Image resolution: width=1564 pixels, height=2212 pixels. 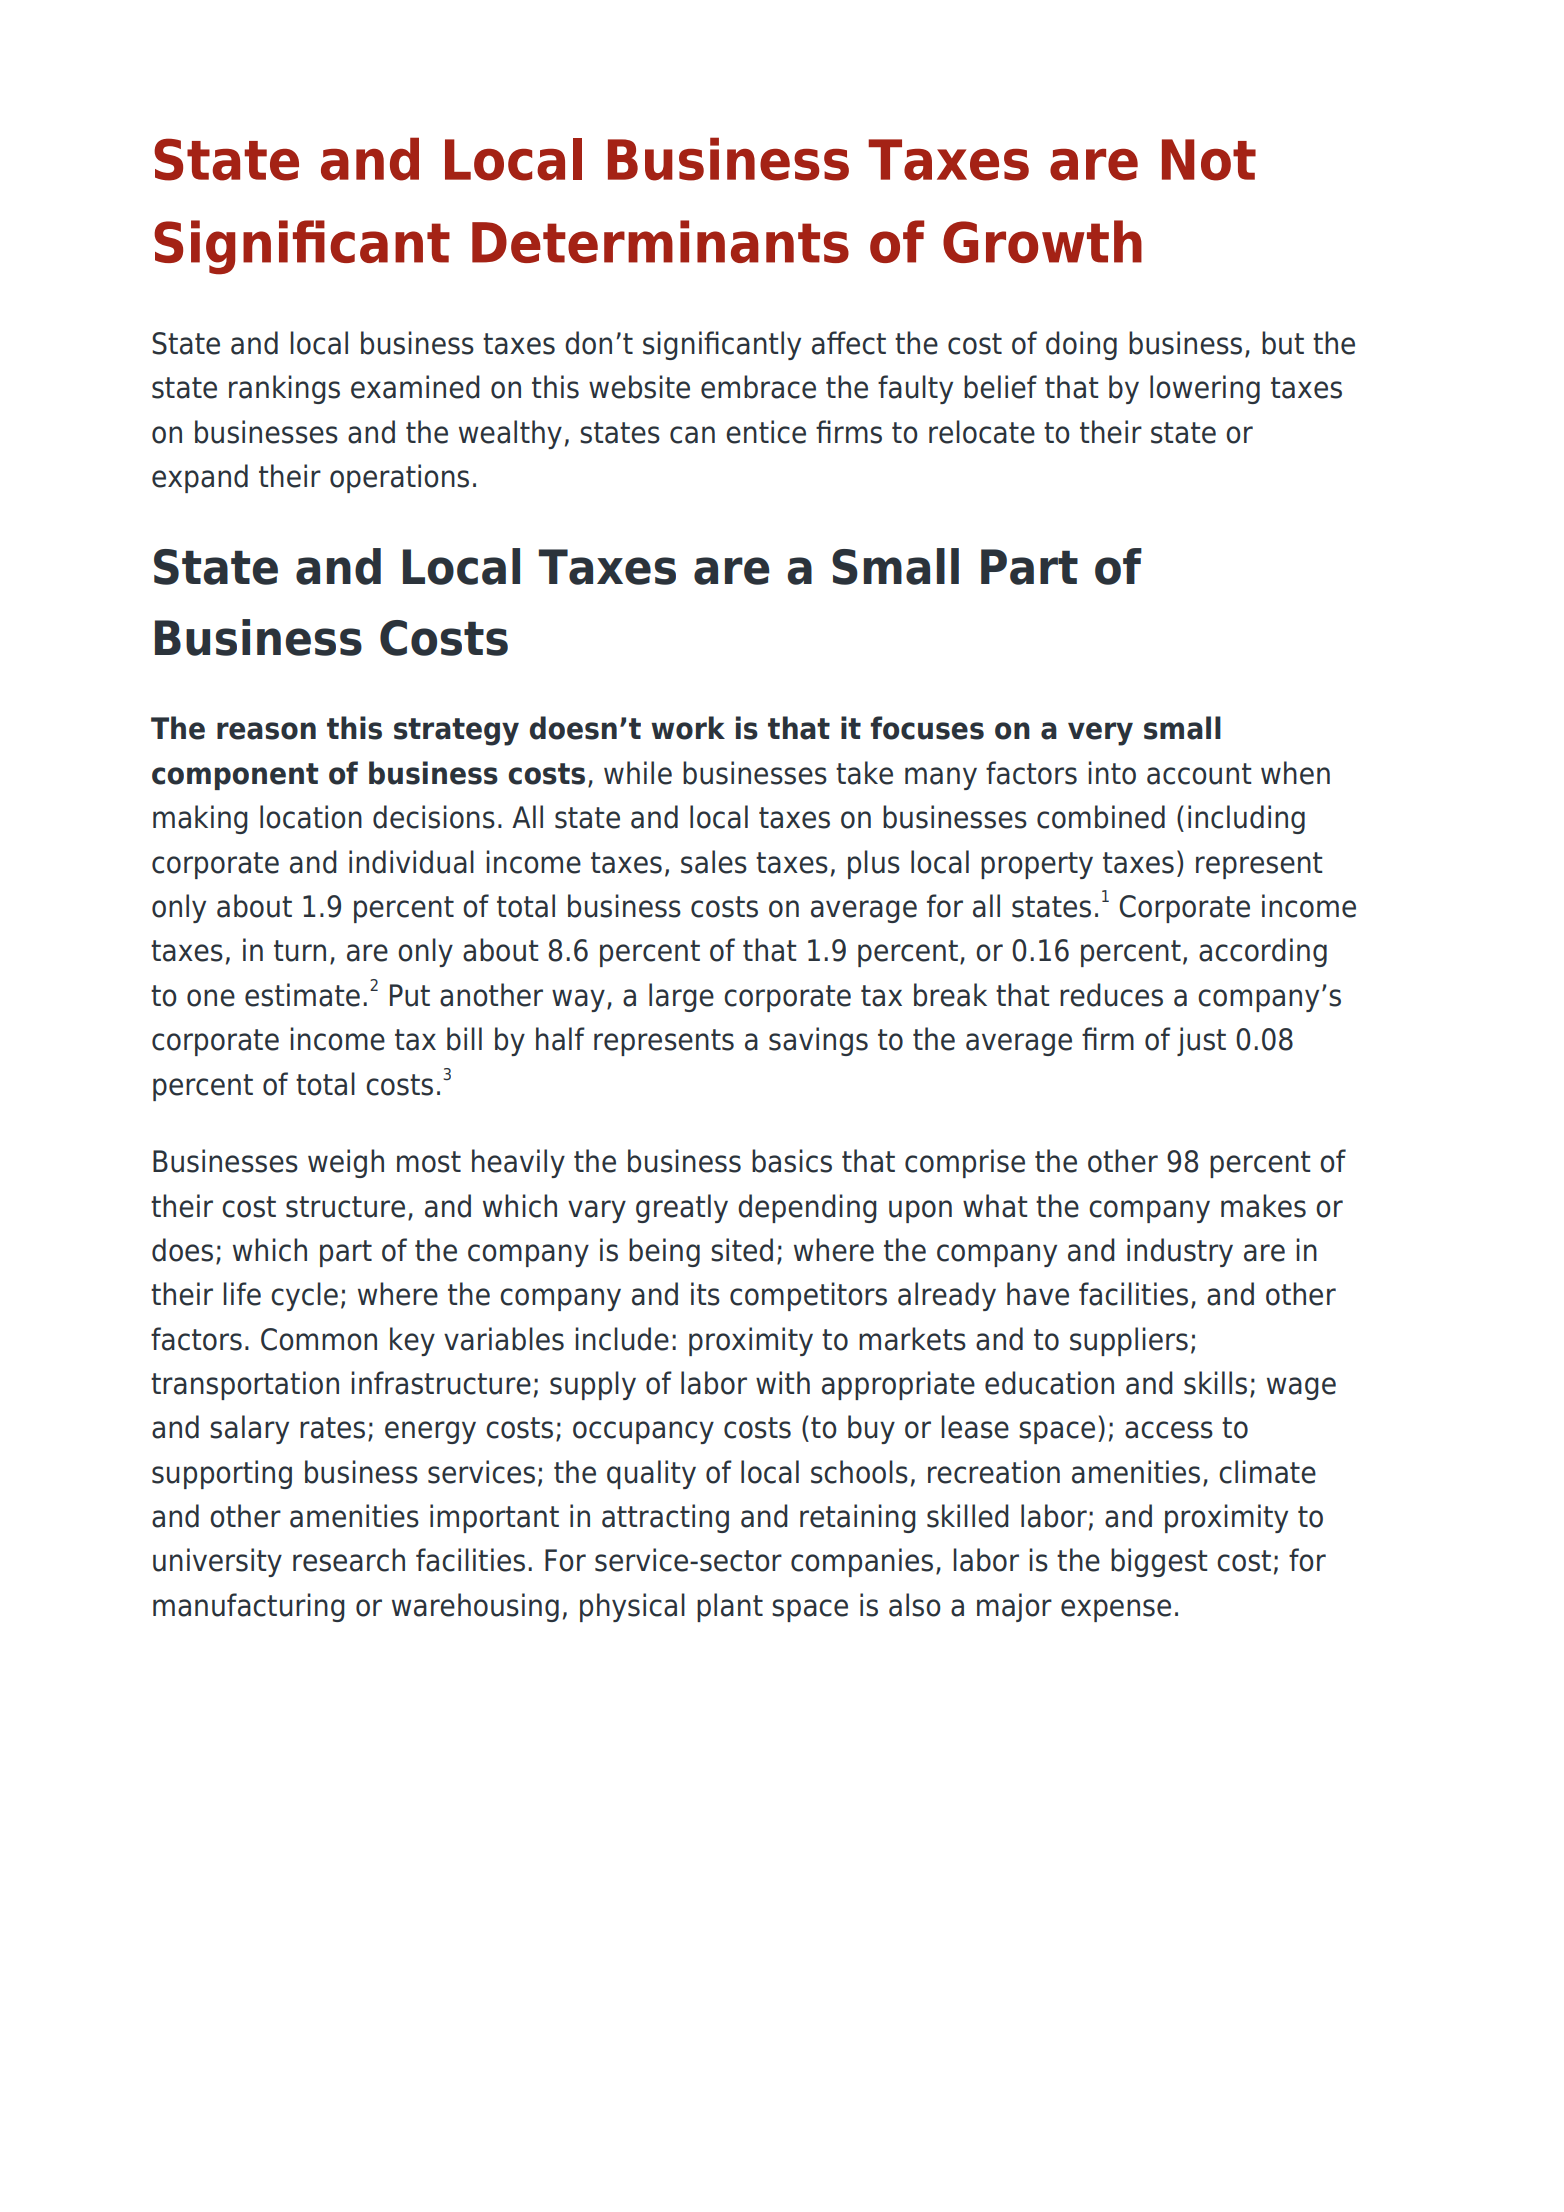 What do you see at coordinates (714, 862) in the screenshot?
I see `sales` at bounding box center [714, 862].
